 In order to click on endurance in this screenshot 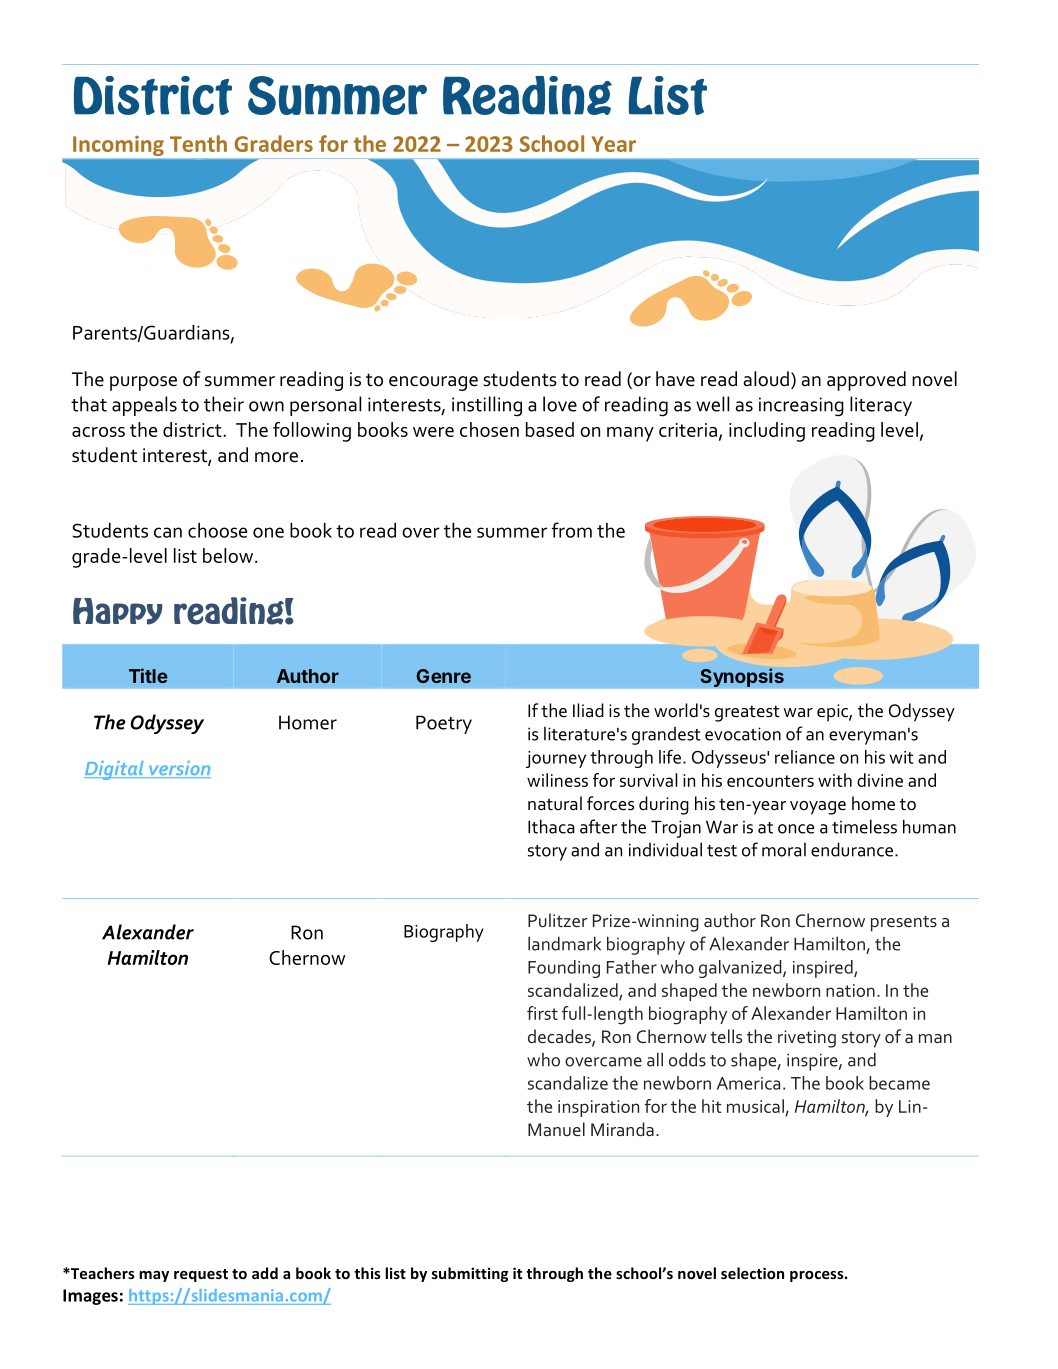, I will do `click(853, 849)`.
